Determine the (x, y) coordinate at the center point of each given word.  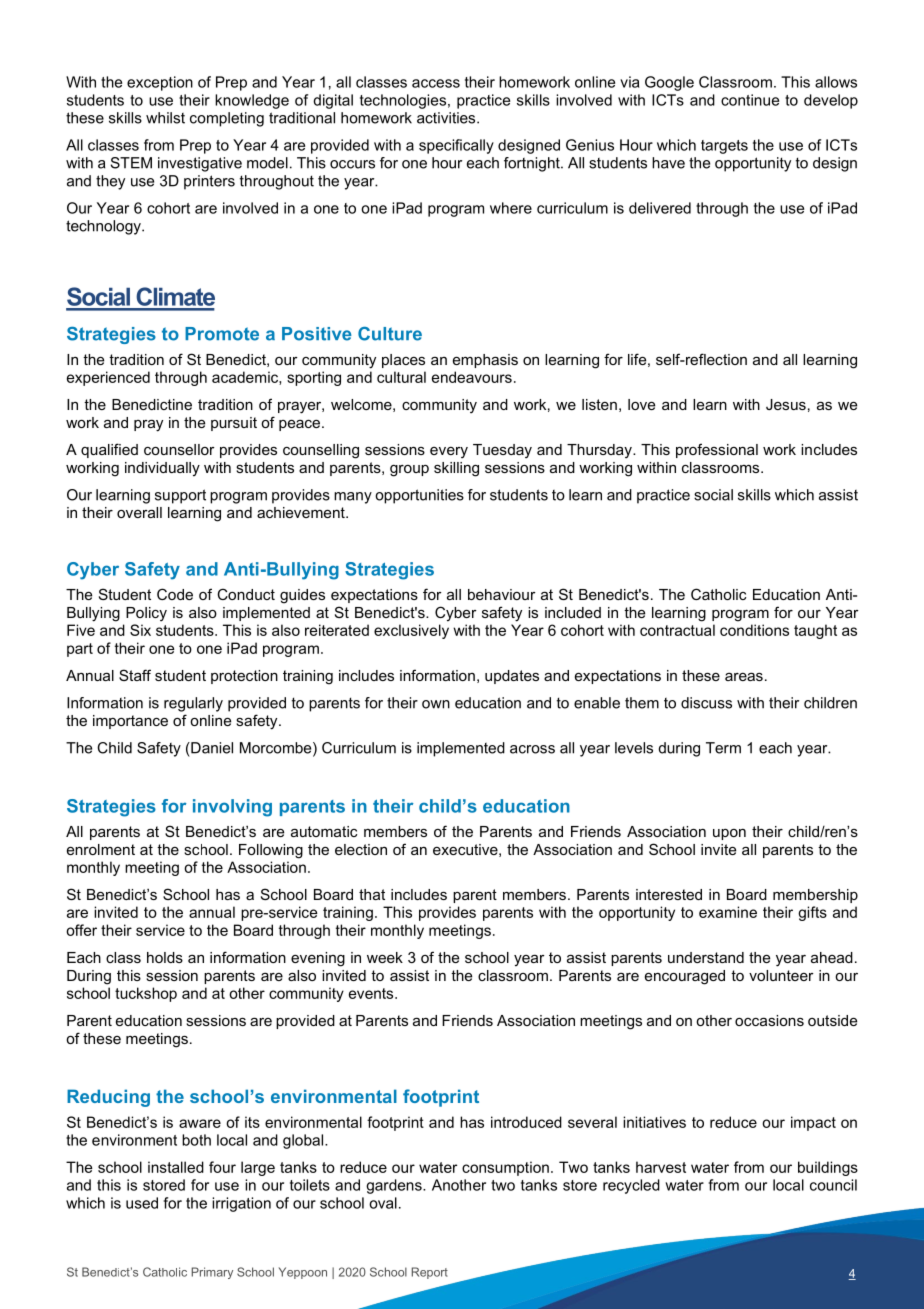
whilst (165, 118)
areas (744, 676)
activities (447, 118)
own (436, 704)
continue (750, 100)
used (142, 1203)
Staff (135, 675)
